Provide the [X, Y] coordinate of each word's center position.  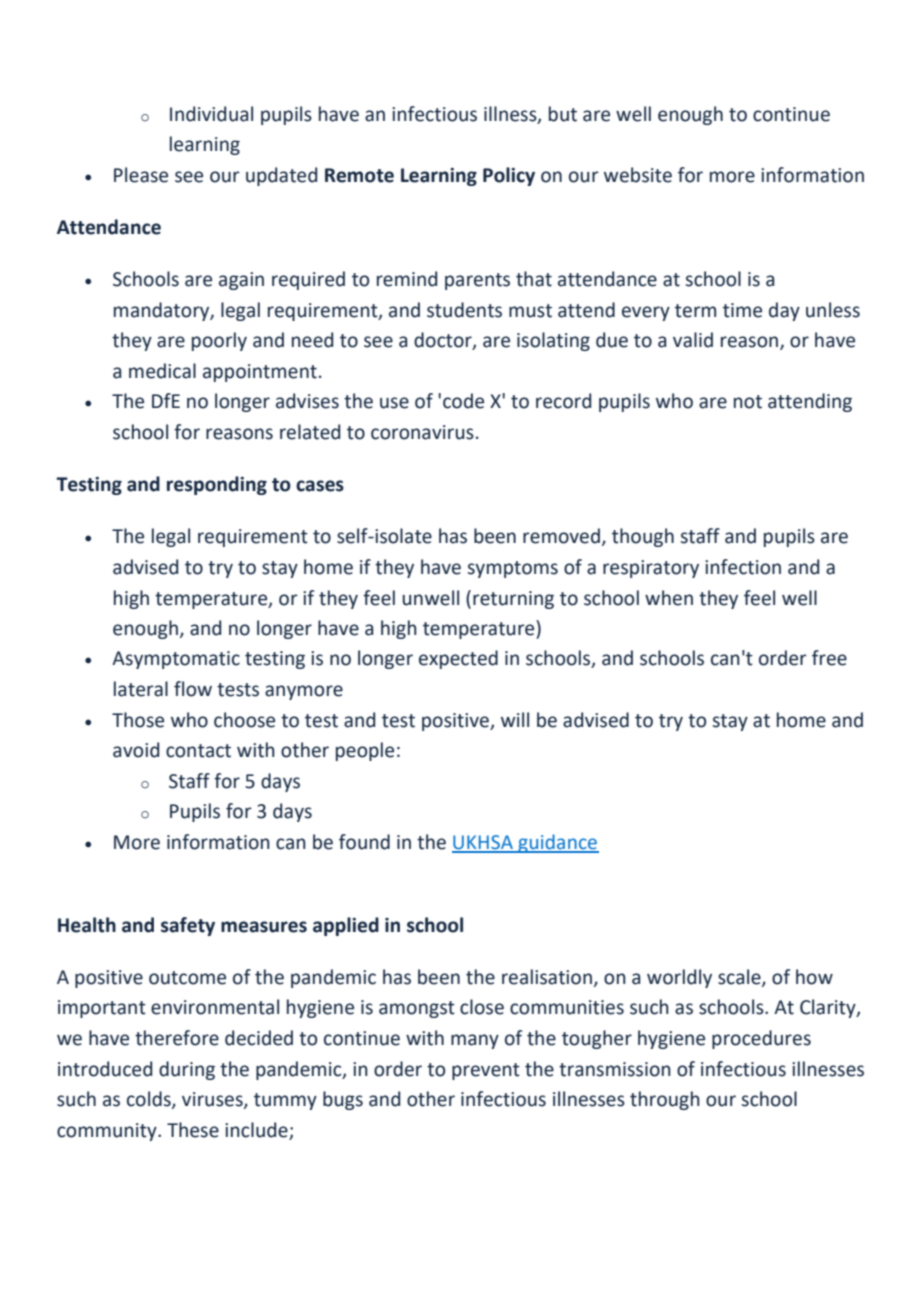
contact [198, 751]
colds [150, 1100]
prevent [486, 1071]
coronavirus [422, 432]
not [748, 402]
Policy [509, 176]
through [665, 1100]
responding [217, 485]
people [365, 751]
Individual [211, 114]
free [829, 658]
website [638, 175]
